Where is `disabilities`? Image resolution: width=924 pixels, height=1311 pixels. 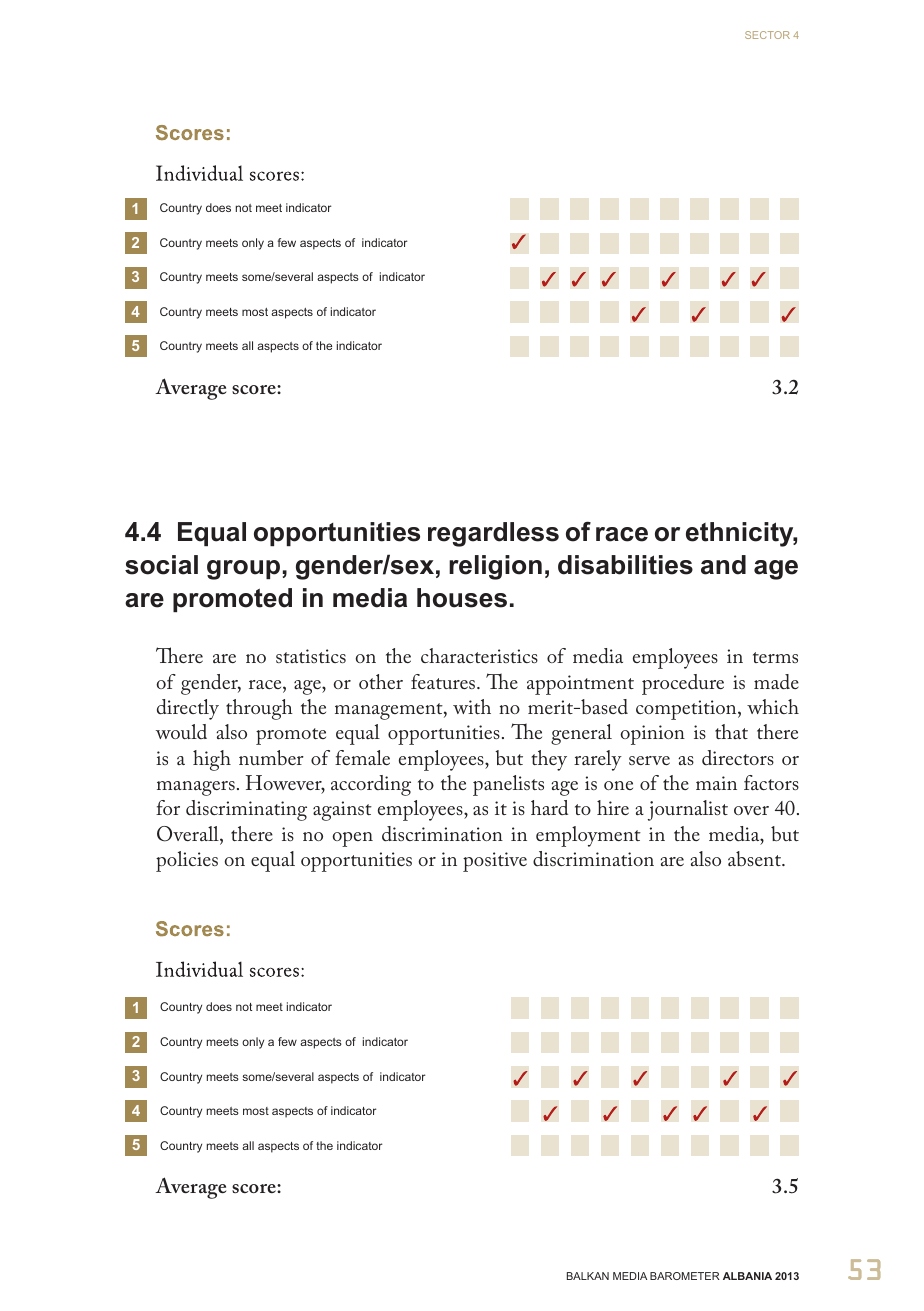 disabilities is located at coordinates (625, 565).
